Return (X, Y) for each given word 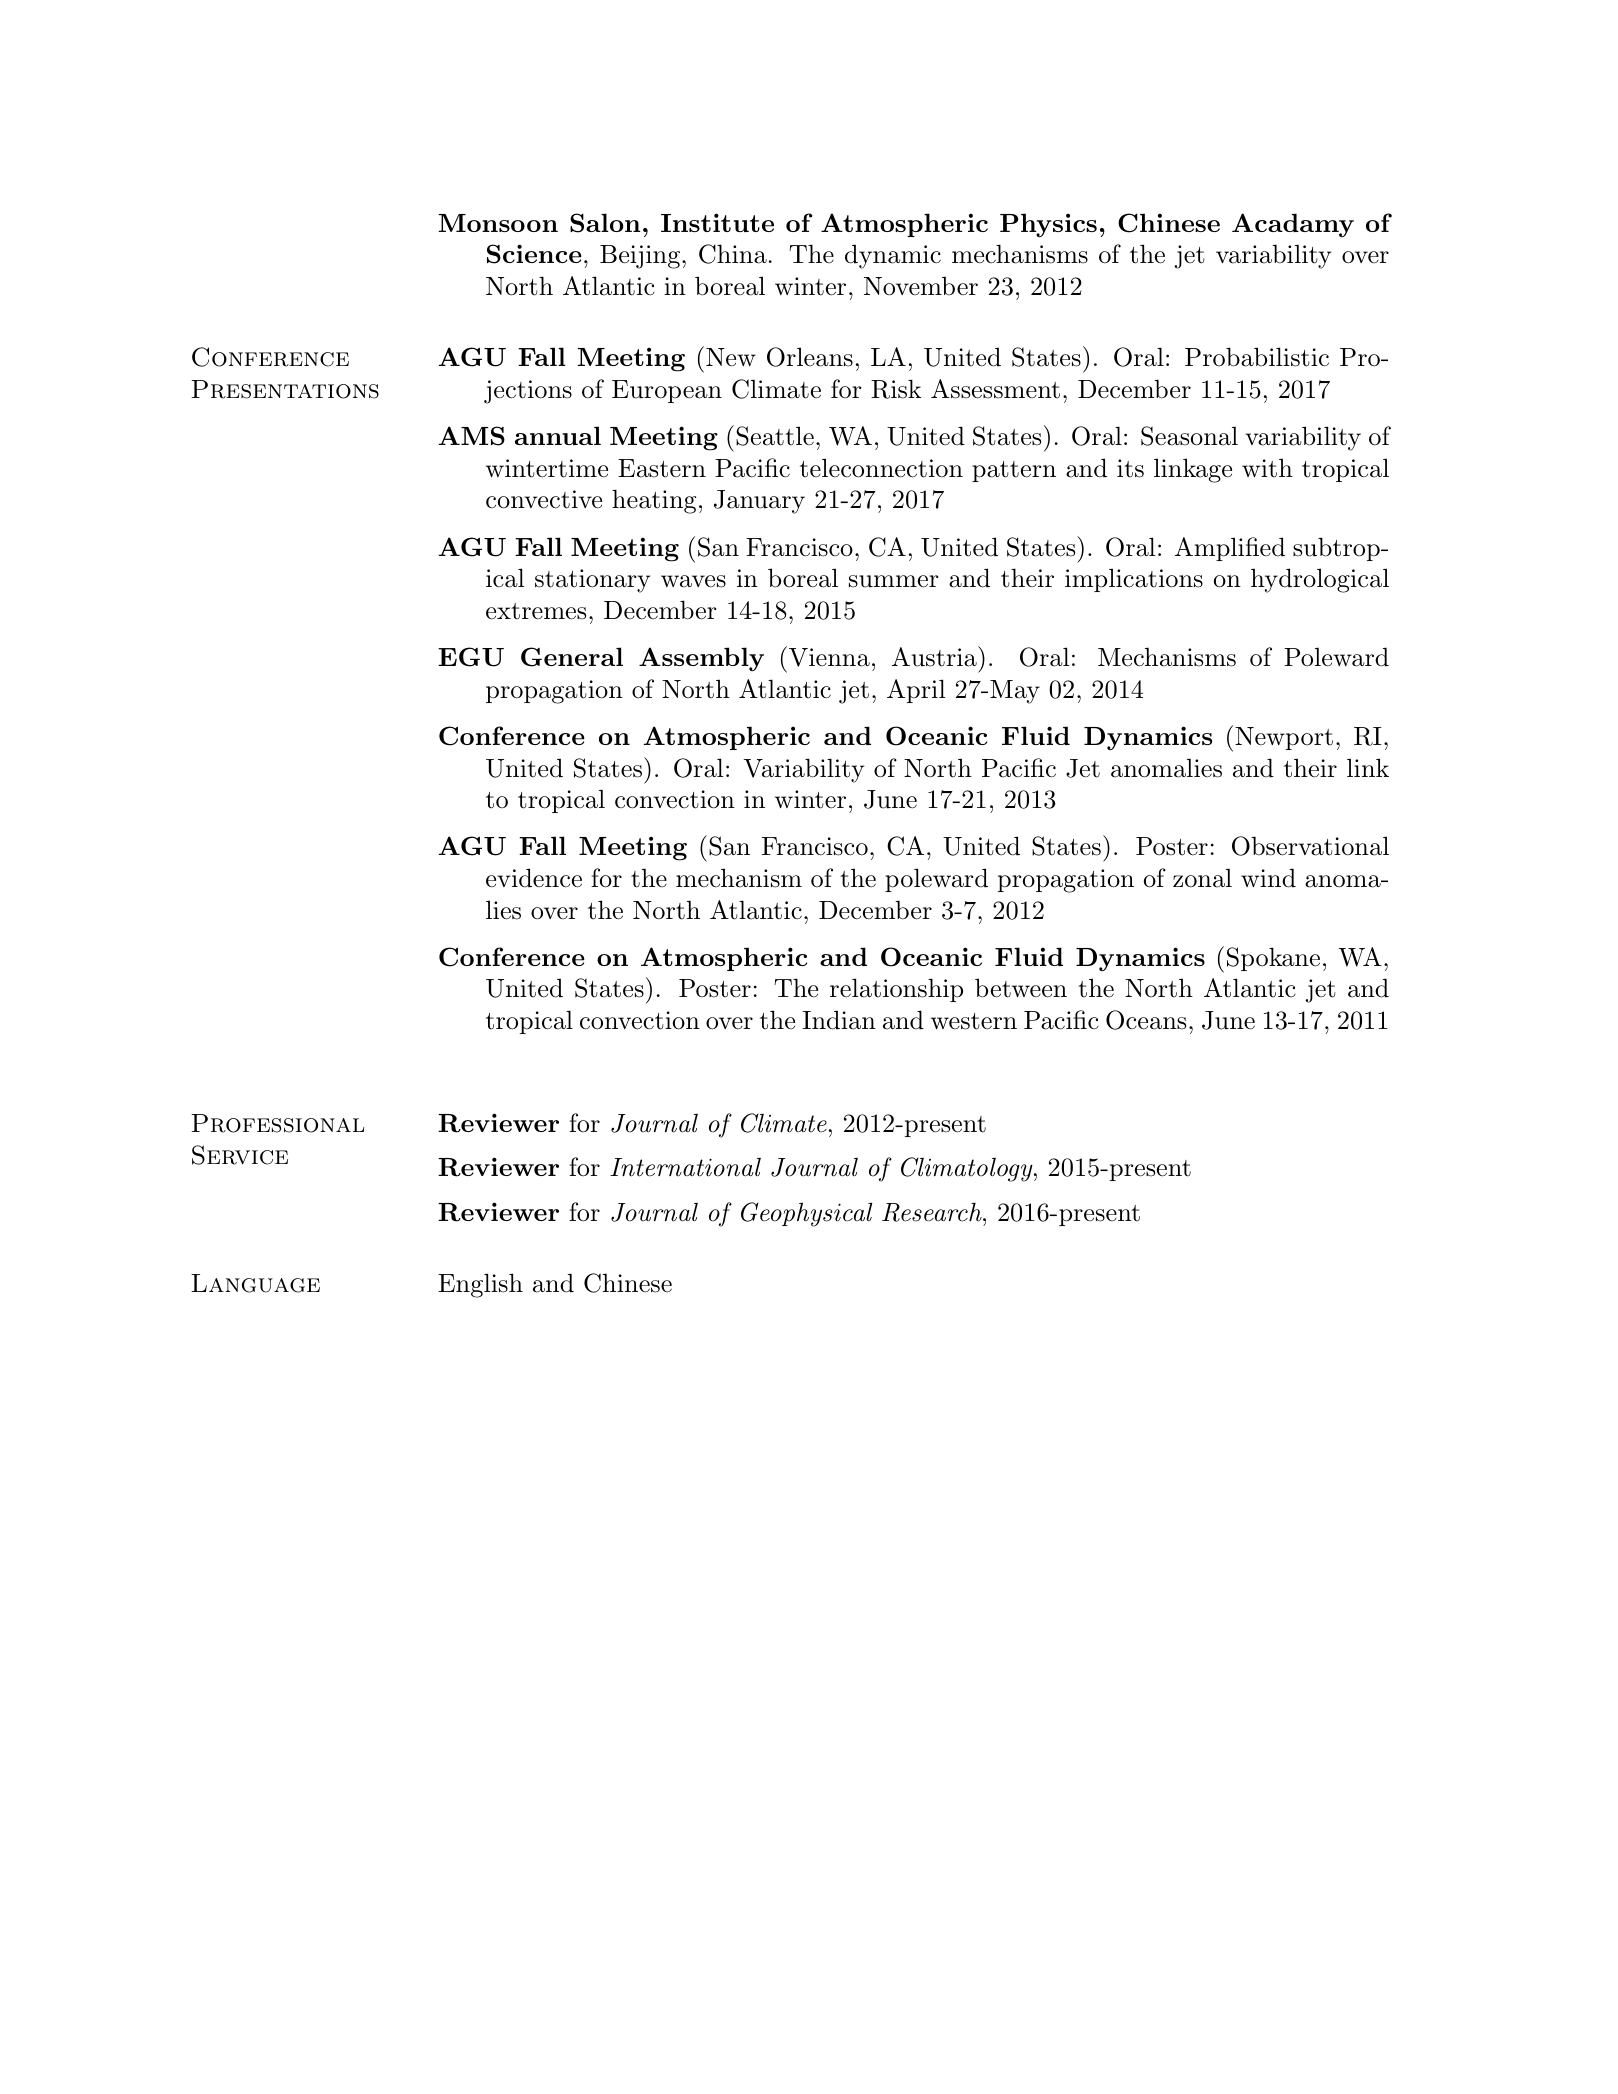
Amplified (1230, 549)
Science (534, 254)
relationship (896, 990)
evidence (534, 878)
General (572, 657)
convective (544, 499)
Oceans (1146, 1020)
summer (894, 581)
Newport (1284, 738)
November (921, 286)
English (480, 1285)
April (916, 691)
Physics (1048, 225)
